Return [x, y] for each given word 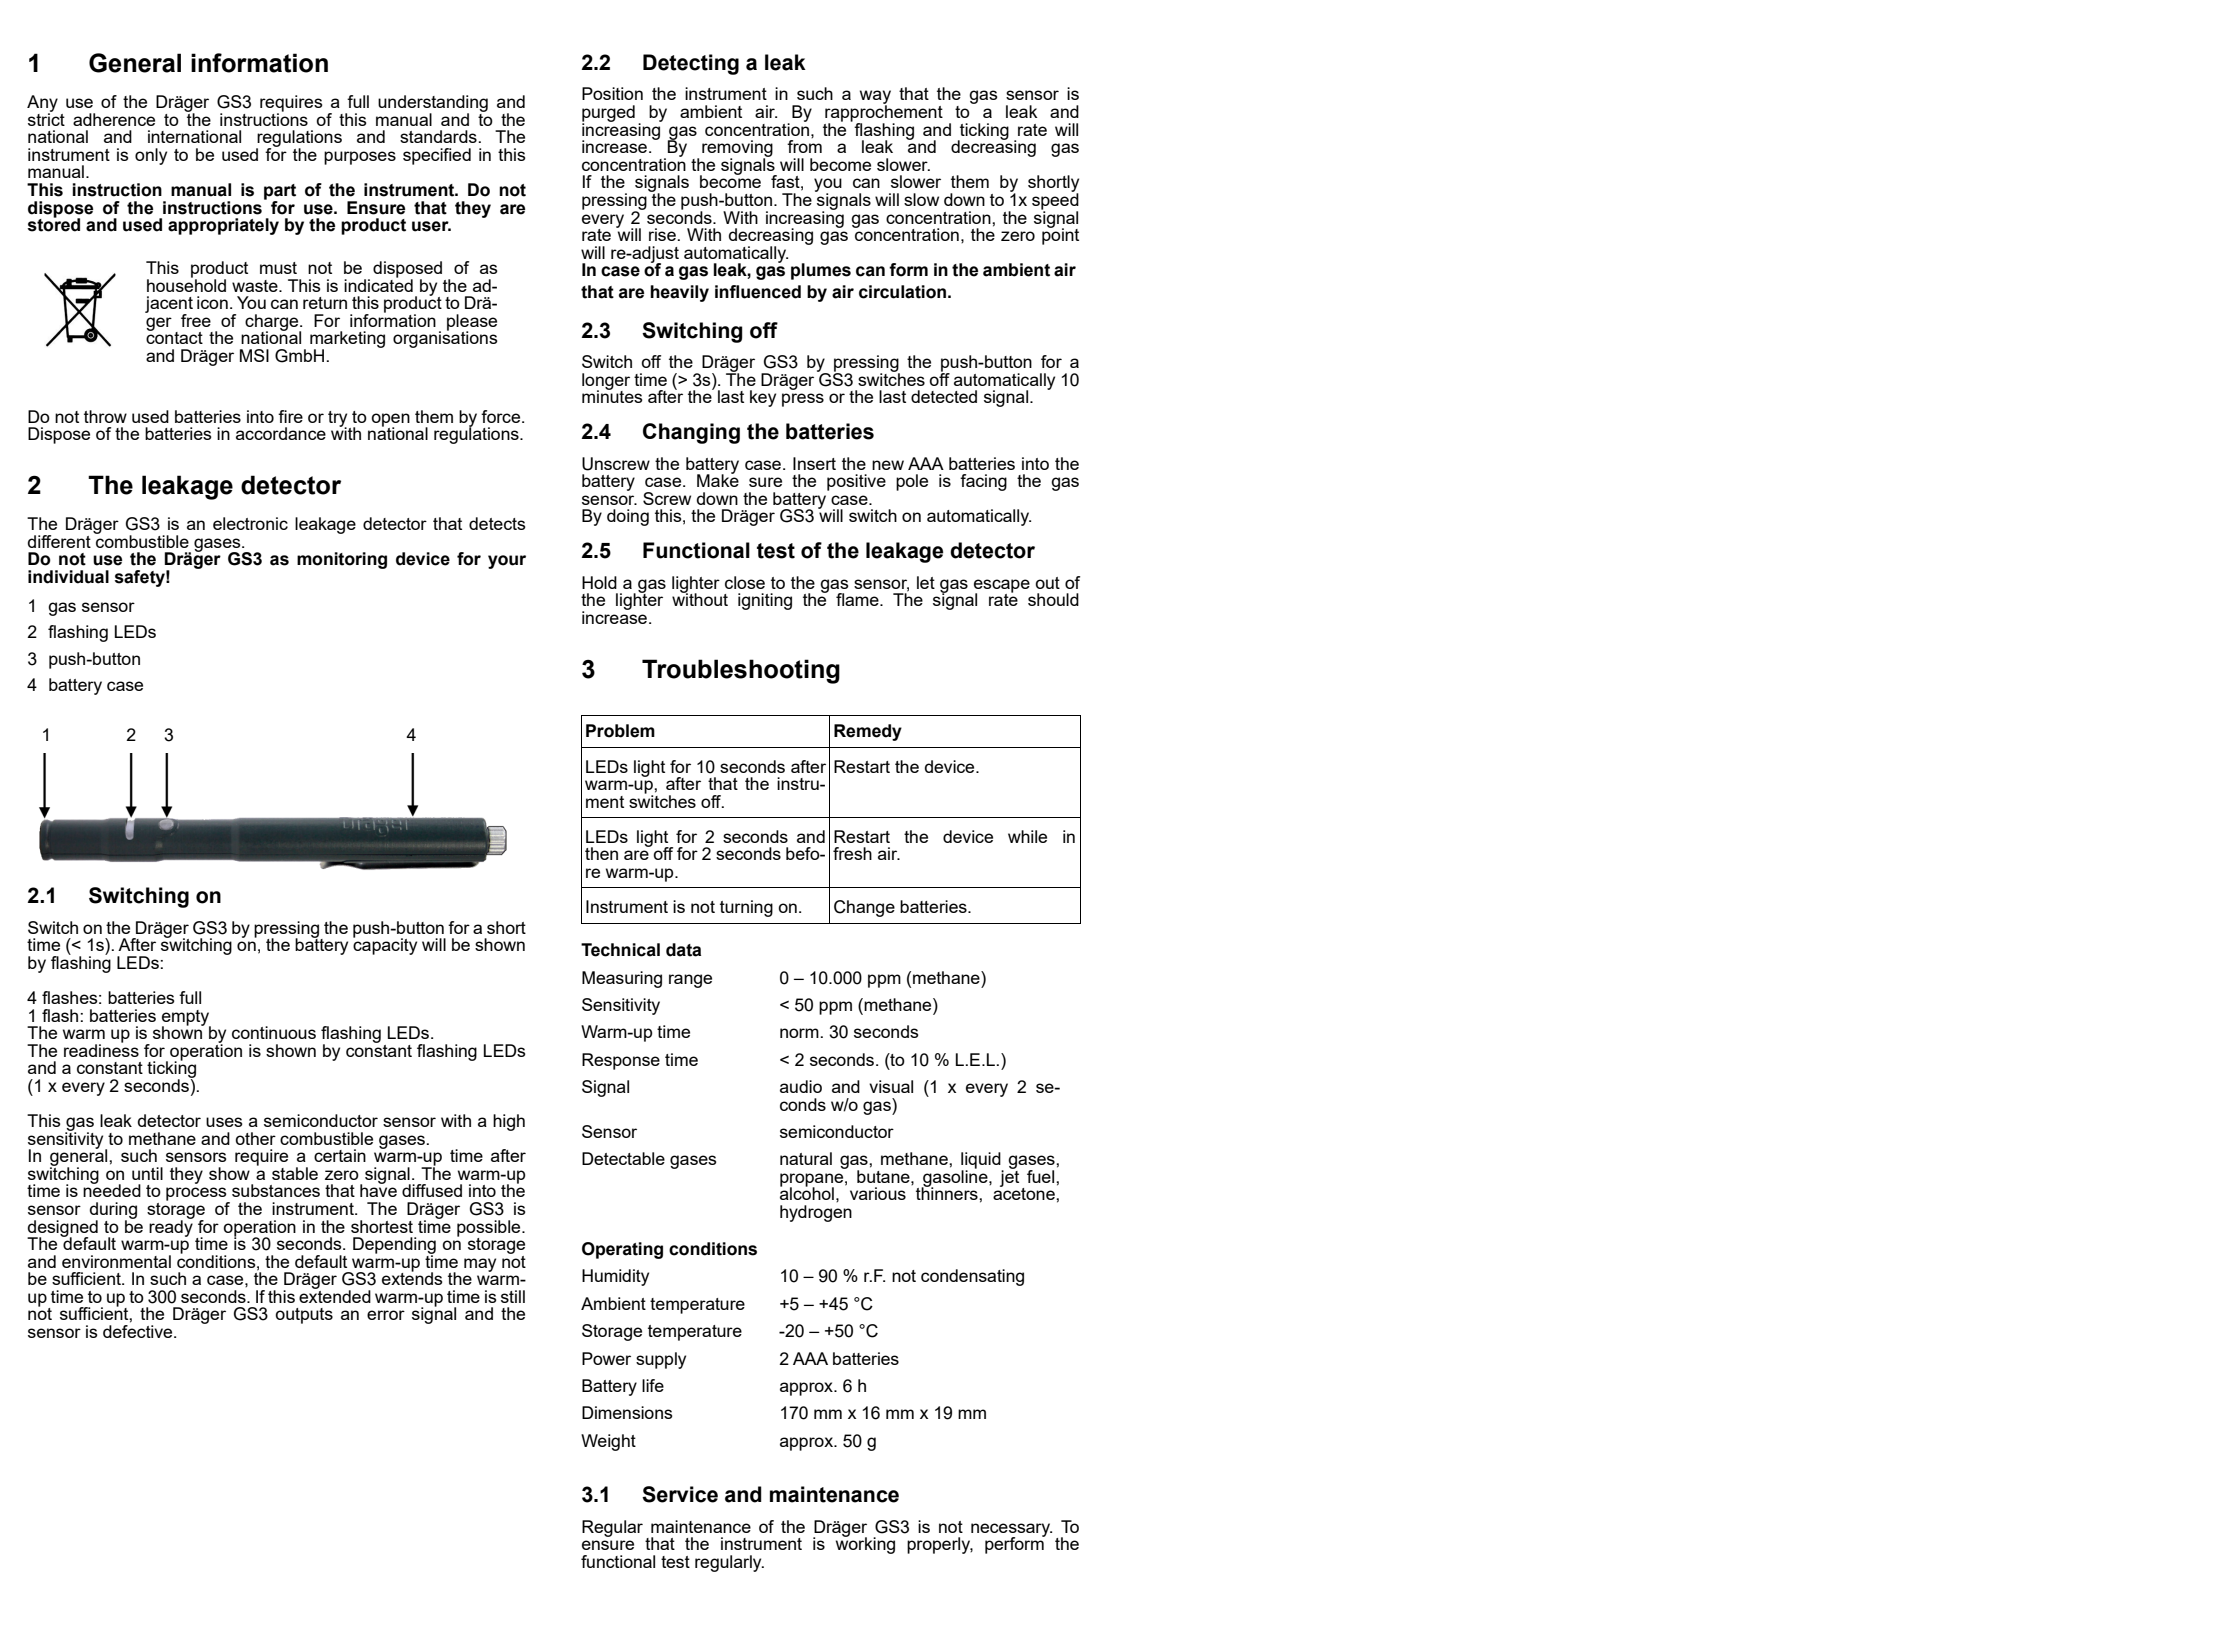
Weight [608, 1442]
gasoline [955, 1178]
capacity [385, 945]
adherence [114, 119]
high [509, 1122]
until [147, 1173]
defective [139, 1331]
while [1027, 836]
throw [105, 416]
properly [940, 1545]
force [502, 416]
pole [912, 482]
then [601, 853]
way [875, 98]
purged [608, 114]
